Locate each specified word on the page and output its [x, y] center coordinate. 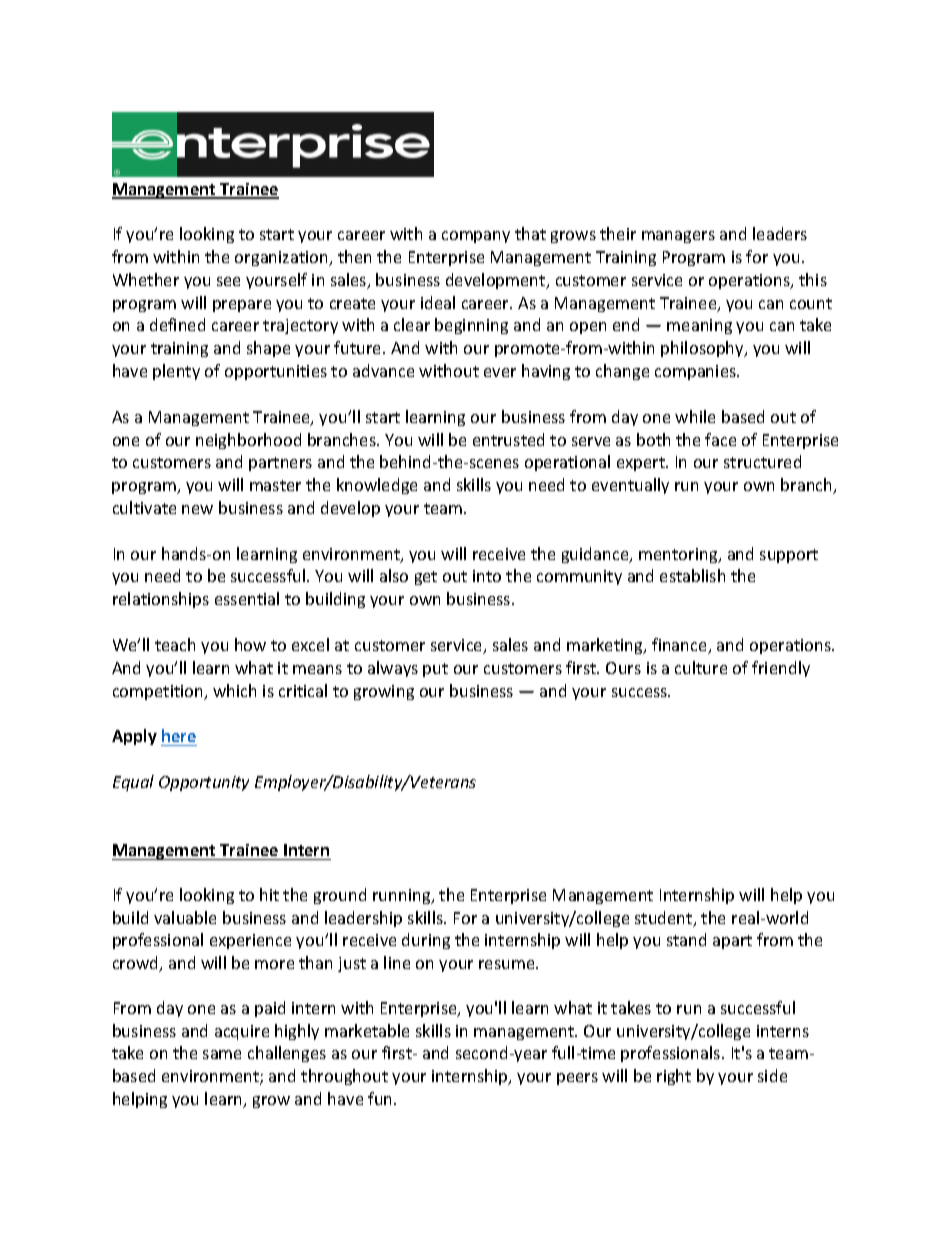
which [234, 690]
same [222, 1054]
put [435, 670]
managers [678, 237]
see [228, 281]
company [476, 237]
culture [701, 667]
